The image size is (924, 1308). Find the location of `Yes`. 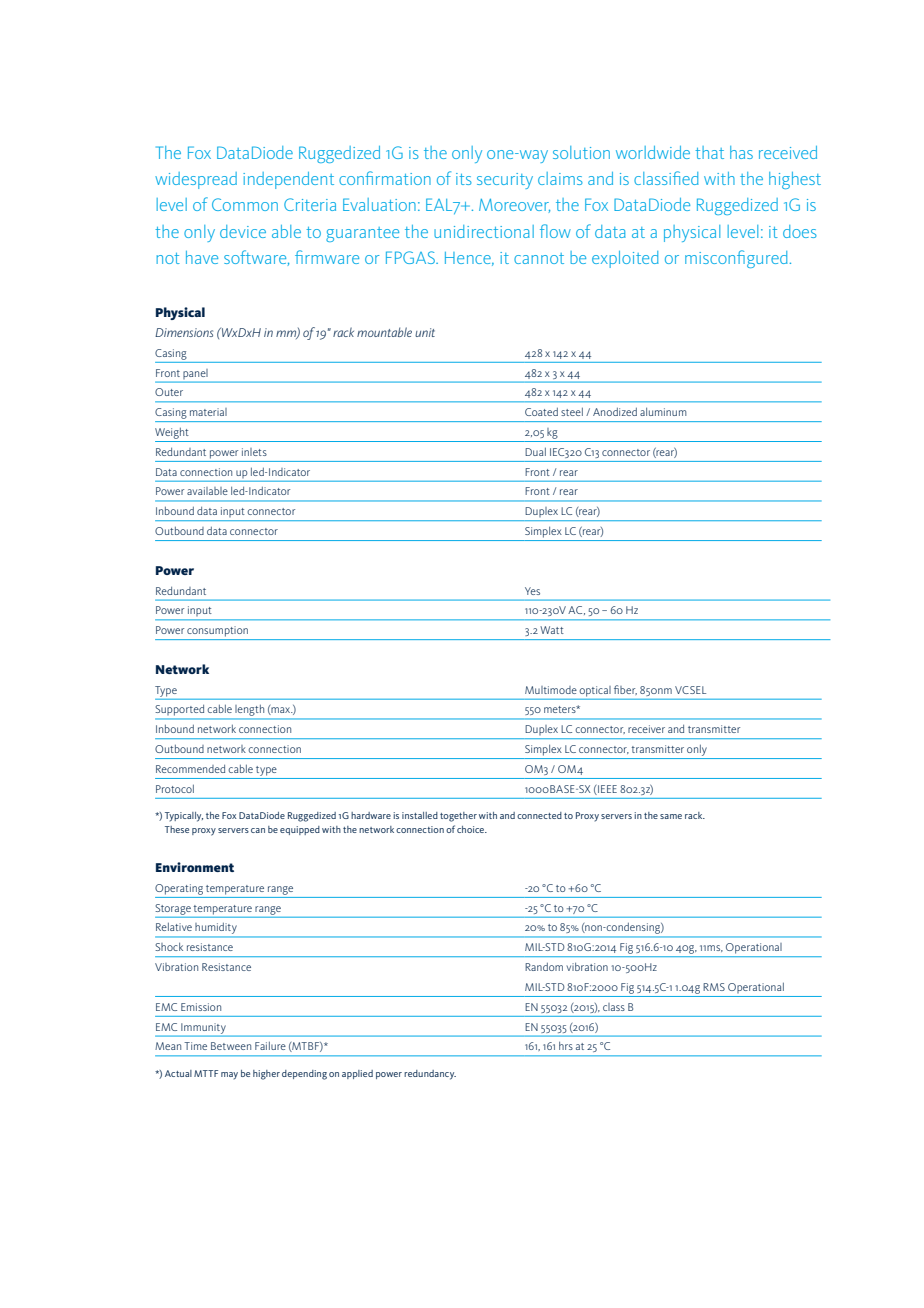

Yes is located at coordinates (532, 591).
